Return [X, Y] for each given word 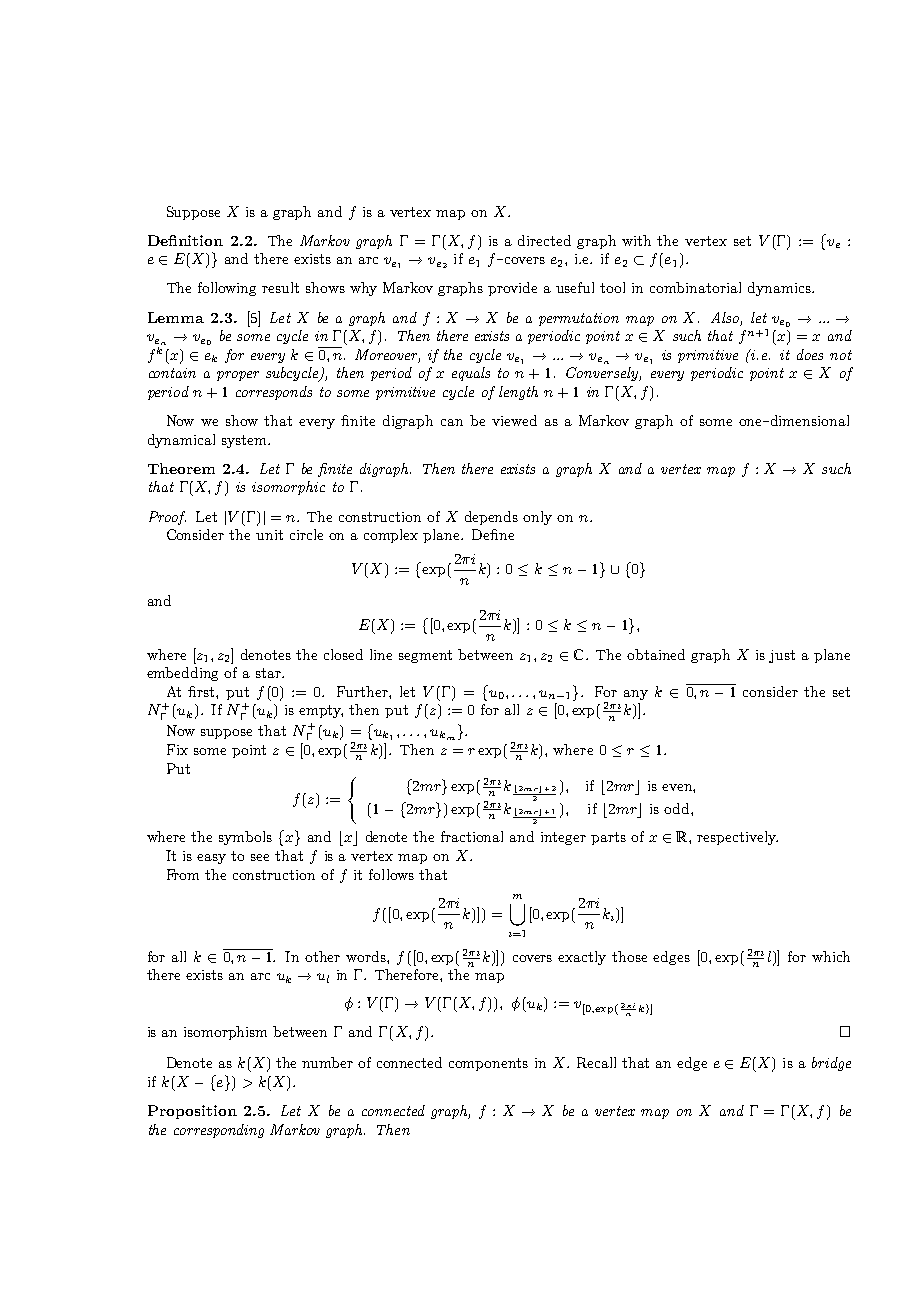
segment [425, 656]
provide [512, 289]
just [782, 656]
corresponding [219, 1131]
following [227, 289]
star [269, 673]
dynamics [780, 289]
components [488, 1064]
